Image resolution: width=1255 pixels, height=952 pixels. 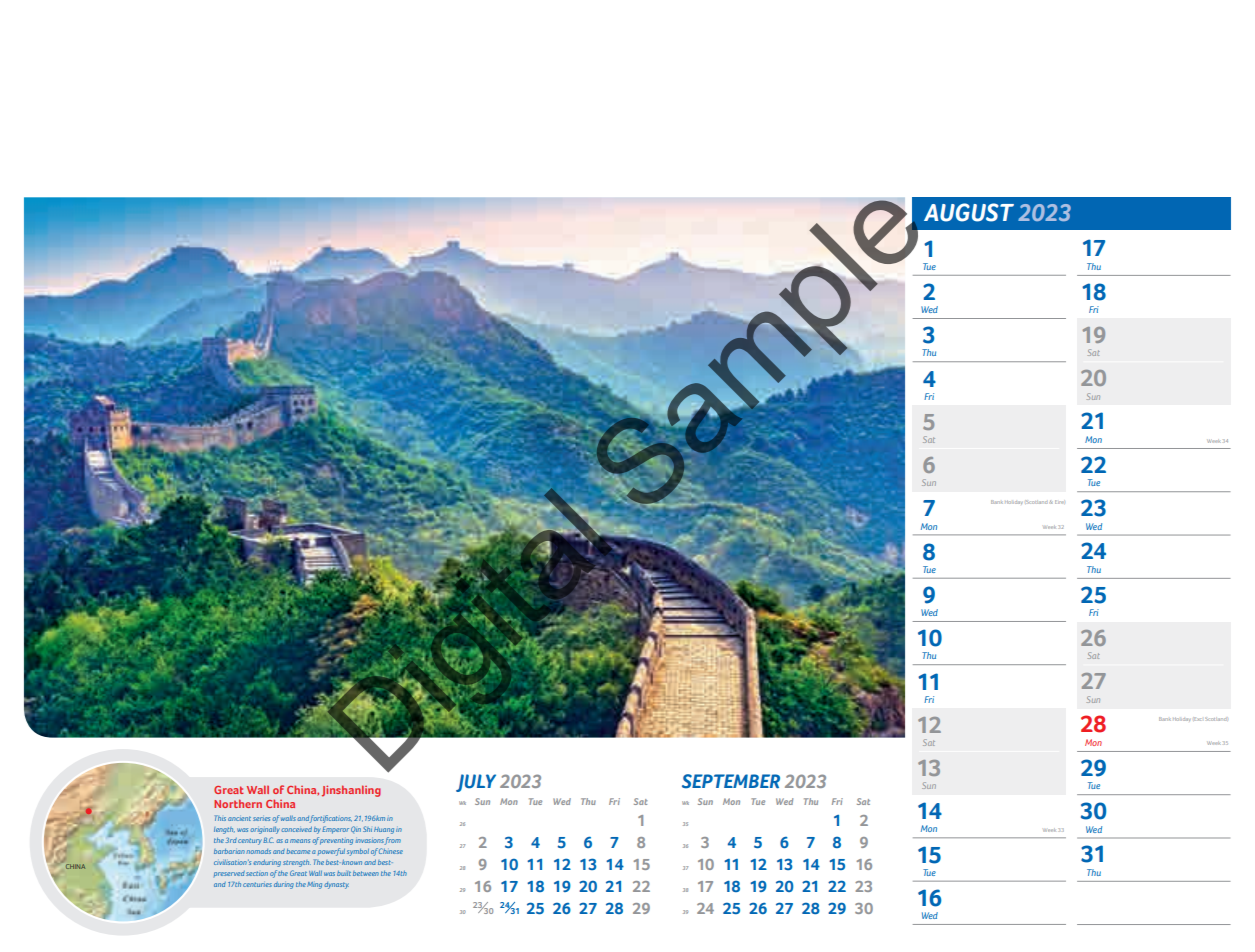 I want to click on fortifications, so click(x=330, y=819).
